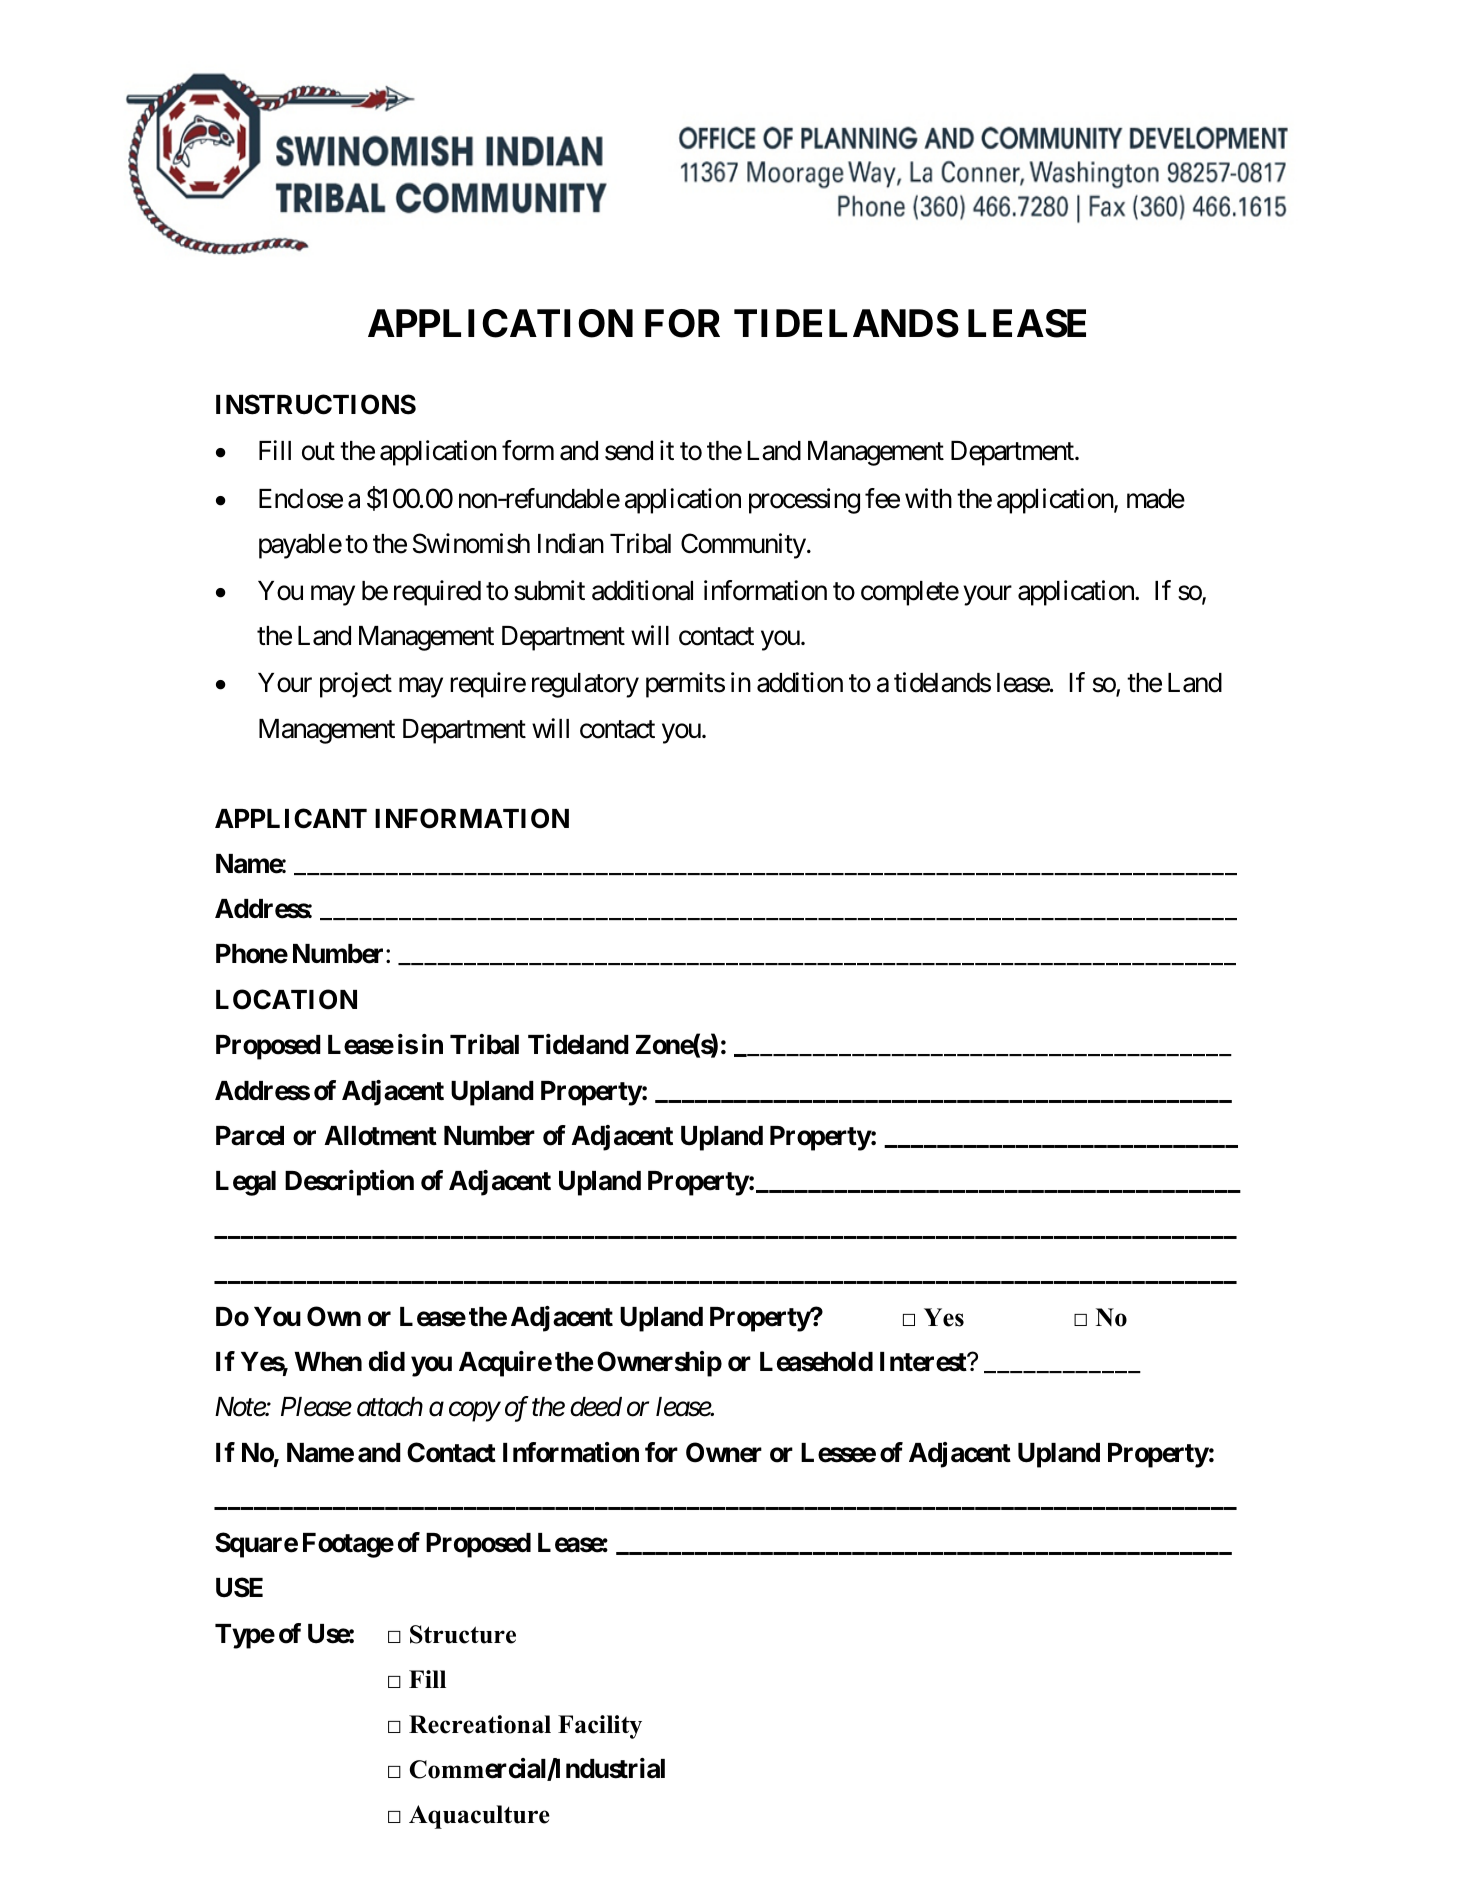 This document has height=1888, width=1459. What do you see at coordinates (286, 999) in the document?
I see `LOCATION` at bounding box center [286, 999].
